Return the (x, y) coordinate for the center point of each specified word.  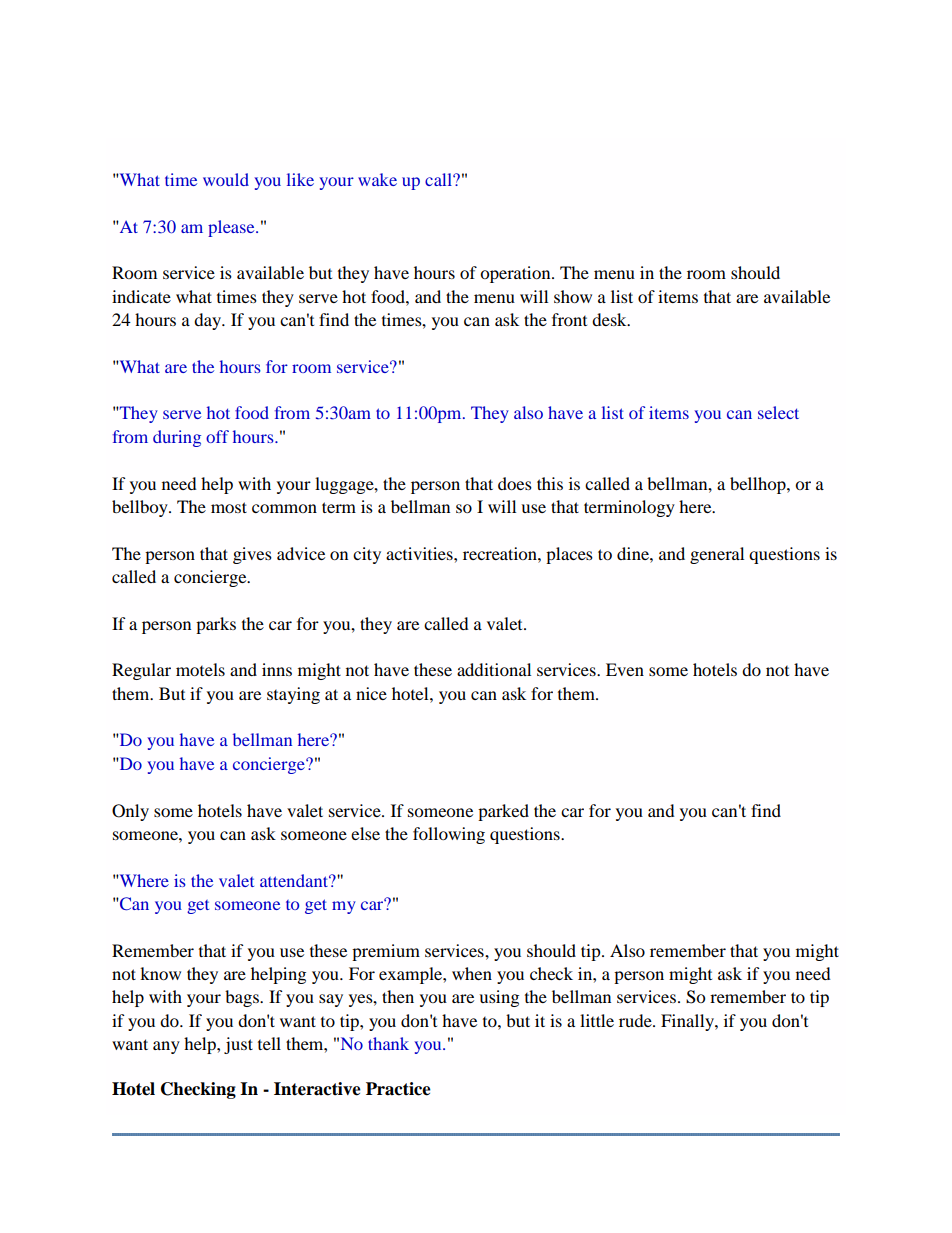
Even (625, 669)
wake (377, 179)
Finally (688, 1022)
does (515, 483)
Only (130, 812)
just (238, 1045)
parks (216, 625)
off (217, 436)
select (778, 412)
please (232, 228)
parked (503, 812)
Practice (398, 1089)
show (573, 296)
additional (494, 669)
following (449, 835)
